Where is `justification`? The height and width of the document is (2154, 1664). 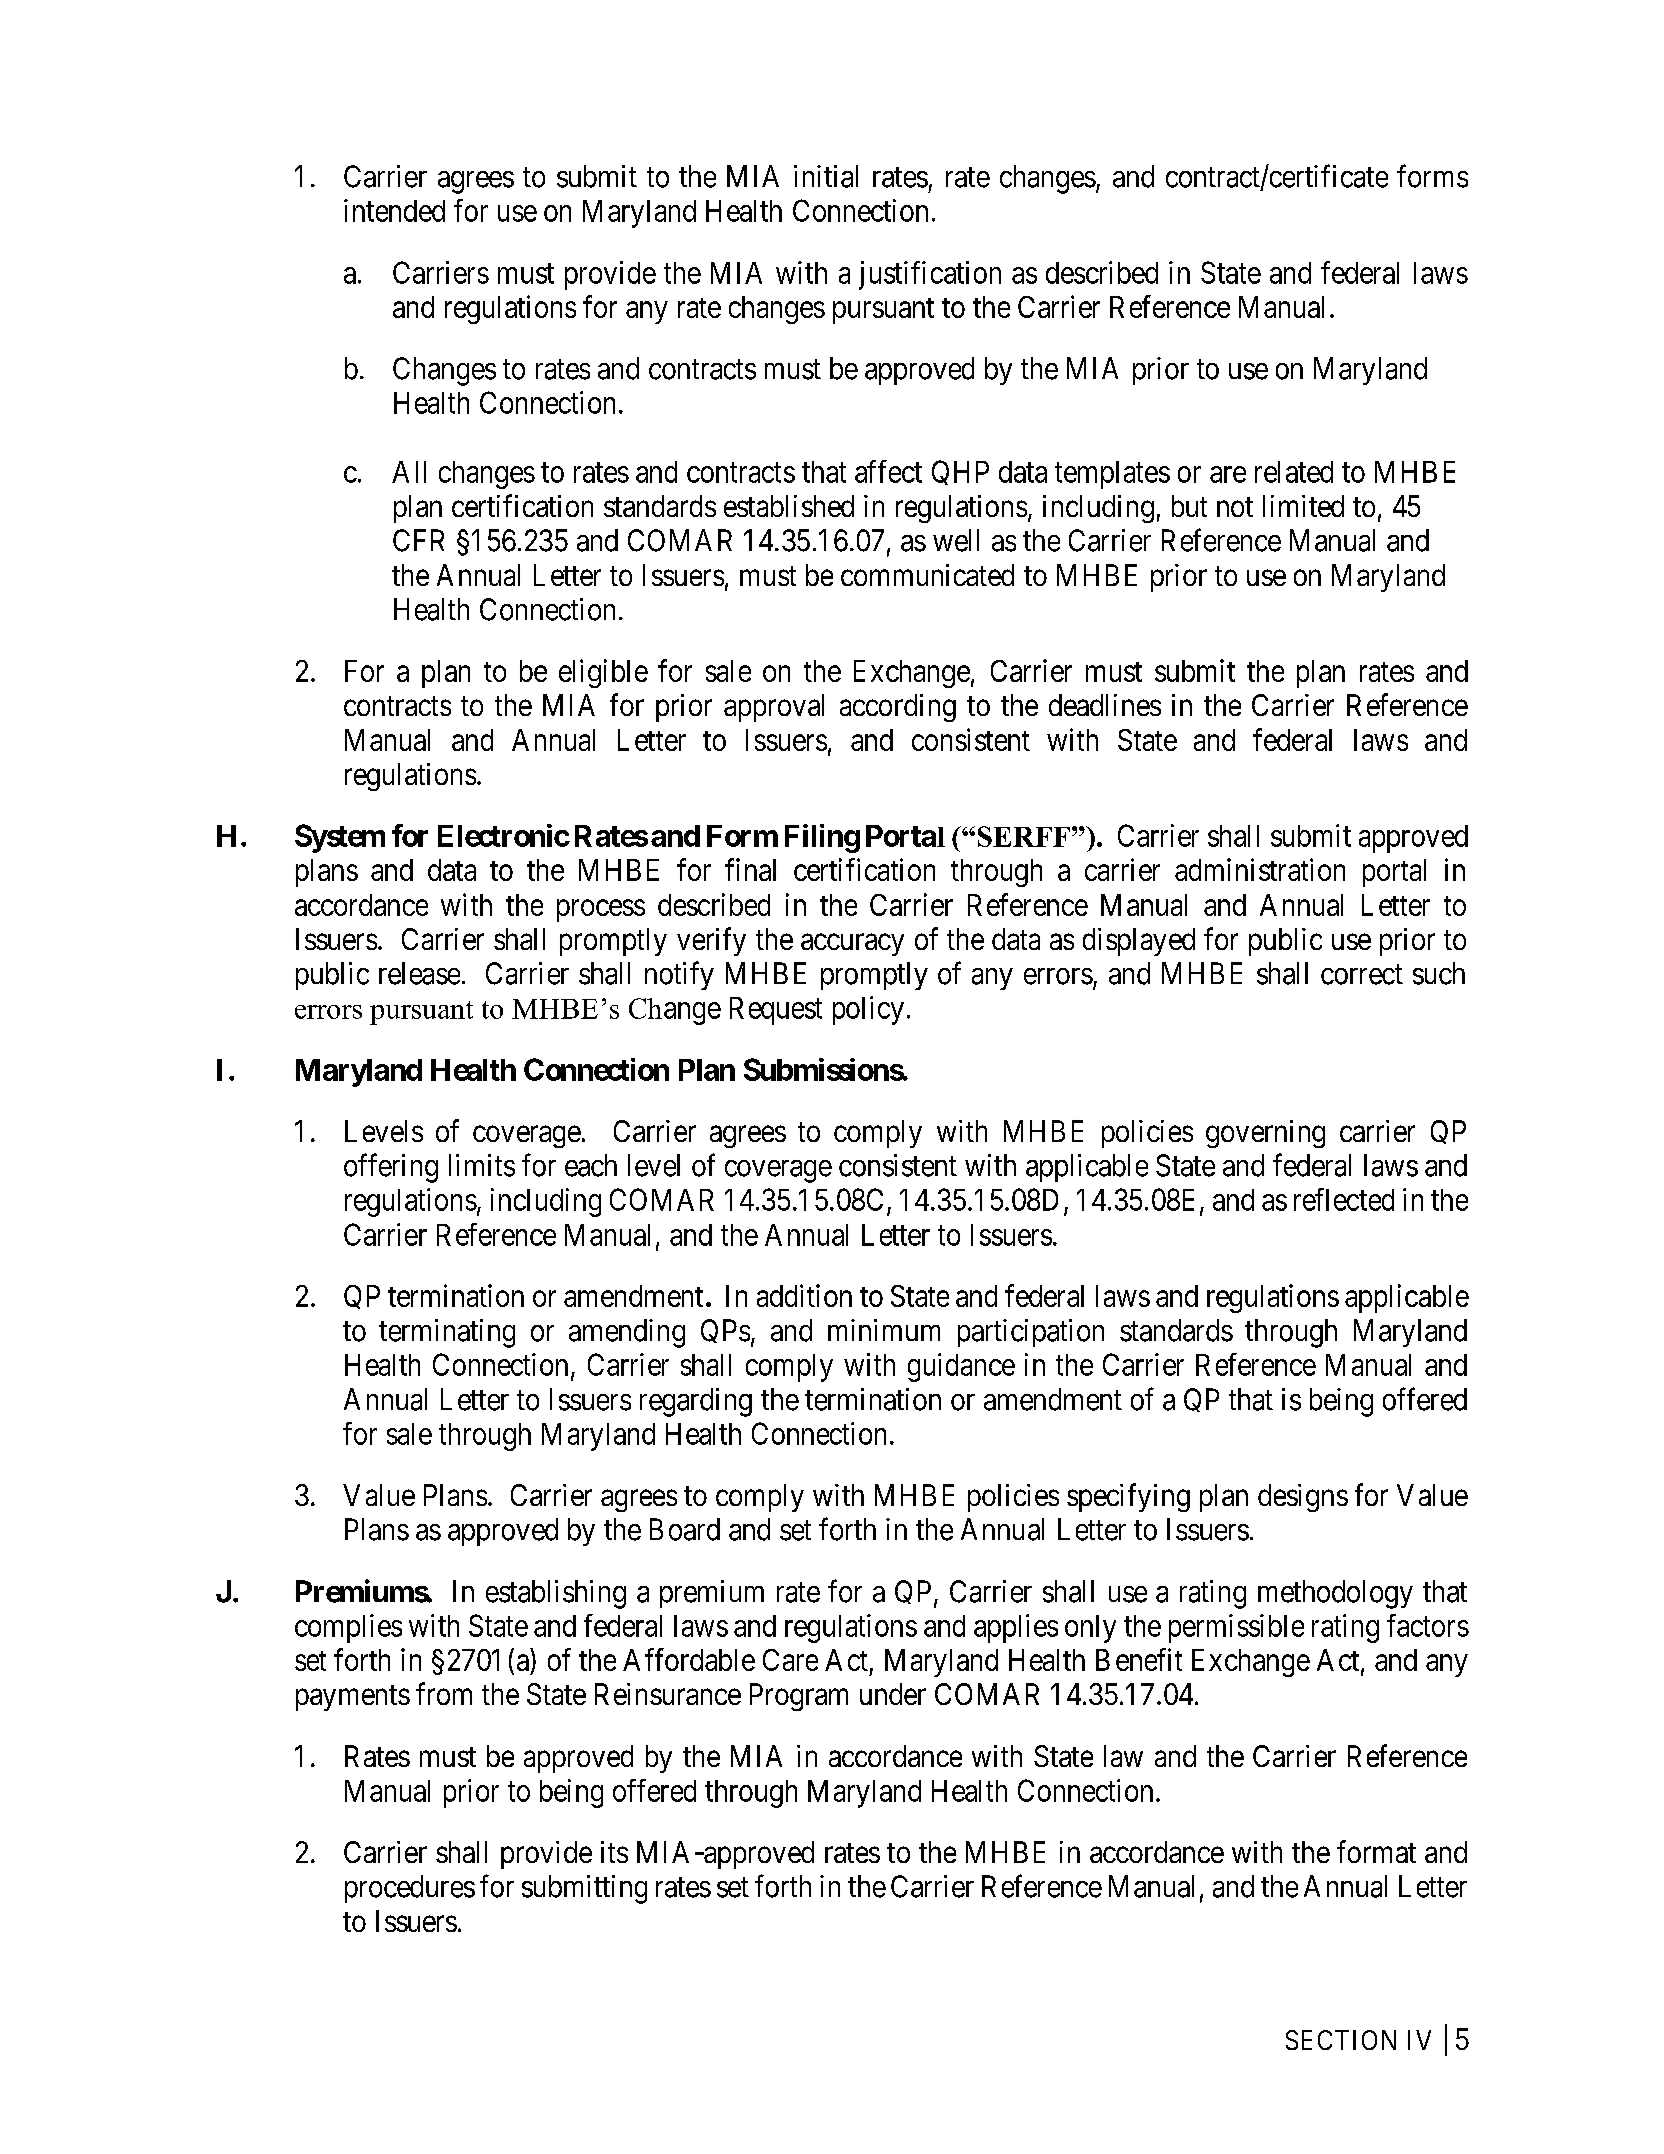
justification is located at coordinates (930, 275).
